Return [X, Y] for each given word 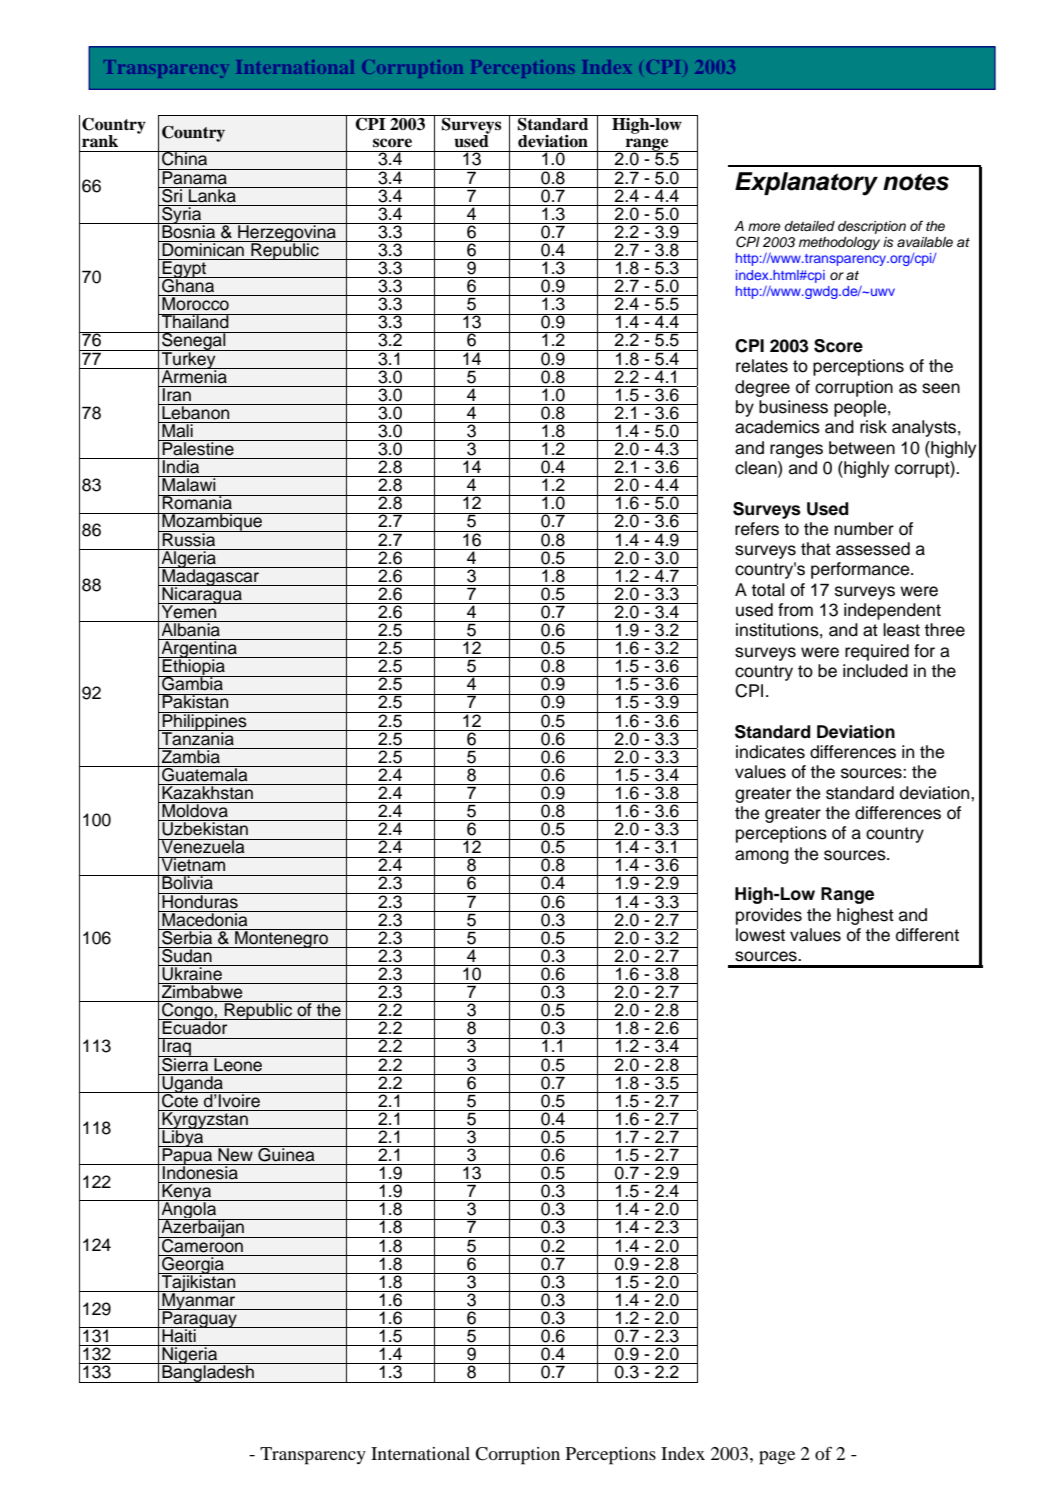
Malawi [189, 484]
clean [757, 468]
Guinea [286, 1154]
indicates [770, 752]
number [864, 529]
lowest [760, 935]
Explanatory [806, 184]
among [762, 857]
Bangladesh [208, 1373]
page [777, 1458]
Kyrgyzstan [205, 1120]
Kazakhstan [207, 792]
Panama [194, 177]
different [927, 935]
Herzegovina [287, 233]
